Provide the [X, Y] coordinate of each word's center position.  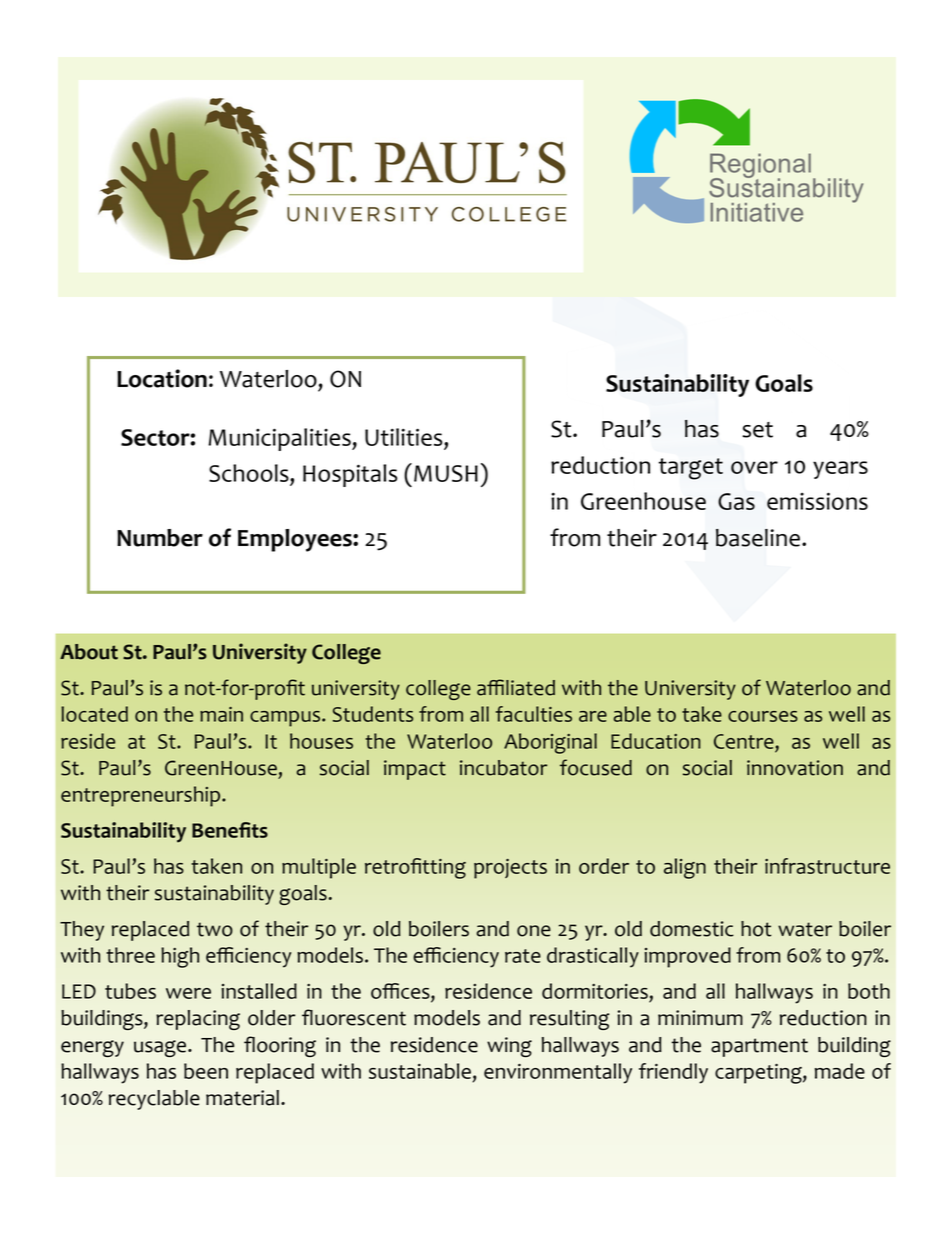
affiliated [516, 687]
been [206, 1071]
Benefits [230, 830]
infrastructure [827, 866]
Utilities [405, 437]
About [89, 652]
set [757, 430]
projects [510, 869]
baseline [758, 538]
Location [162, 378]
